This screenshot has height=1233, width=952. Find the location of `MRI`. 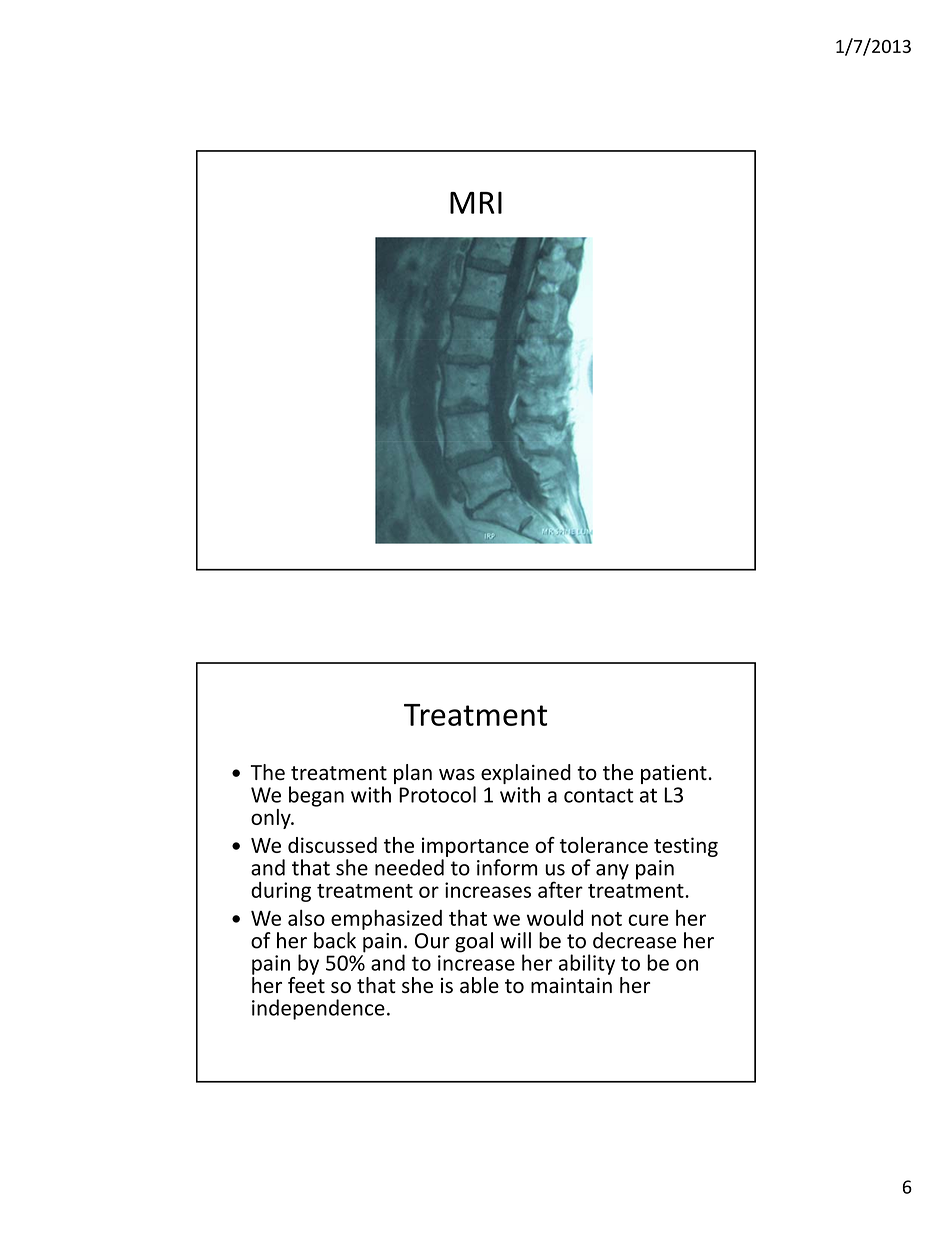

MRI is located at coordinates (476, 202).
